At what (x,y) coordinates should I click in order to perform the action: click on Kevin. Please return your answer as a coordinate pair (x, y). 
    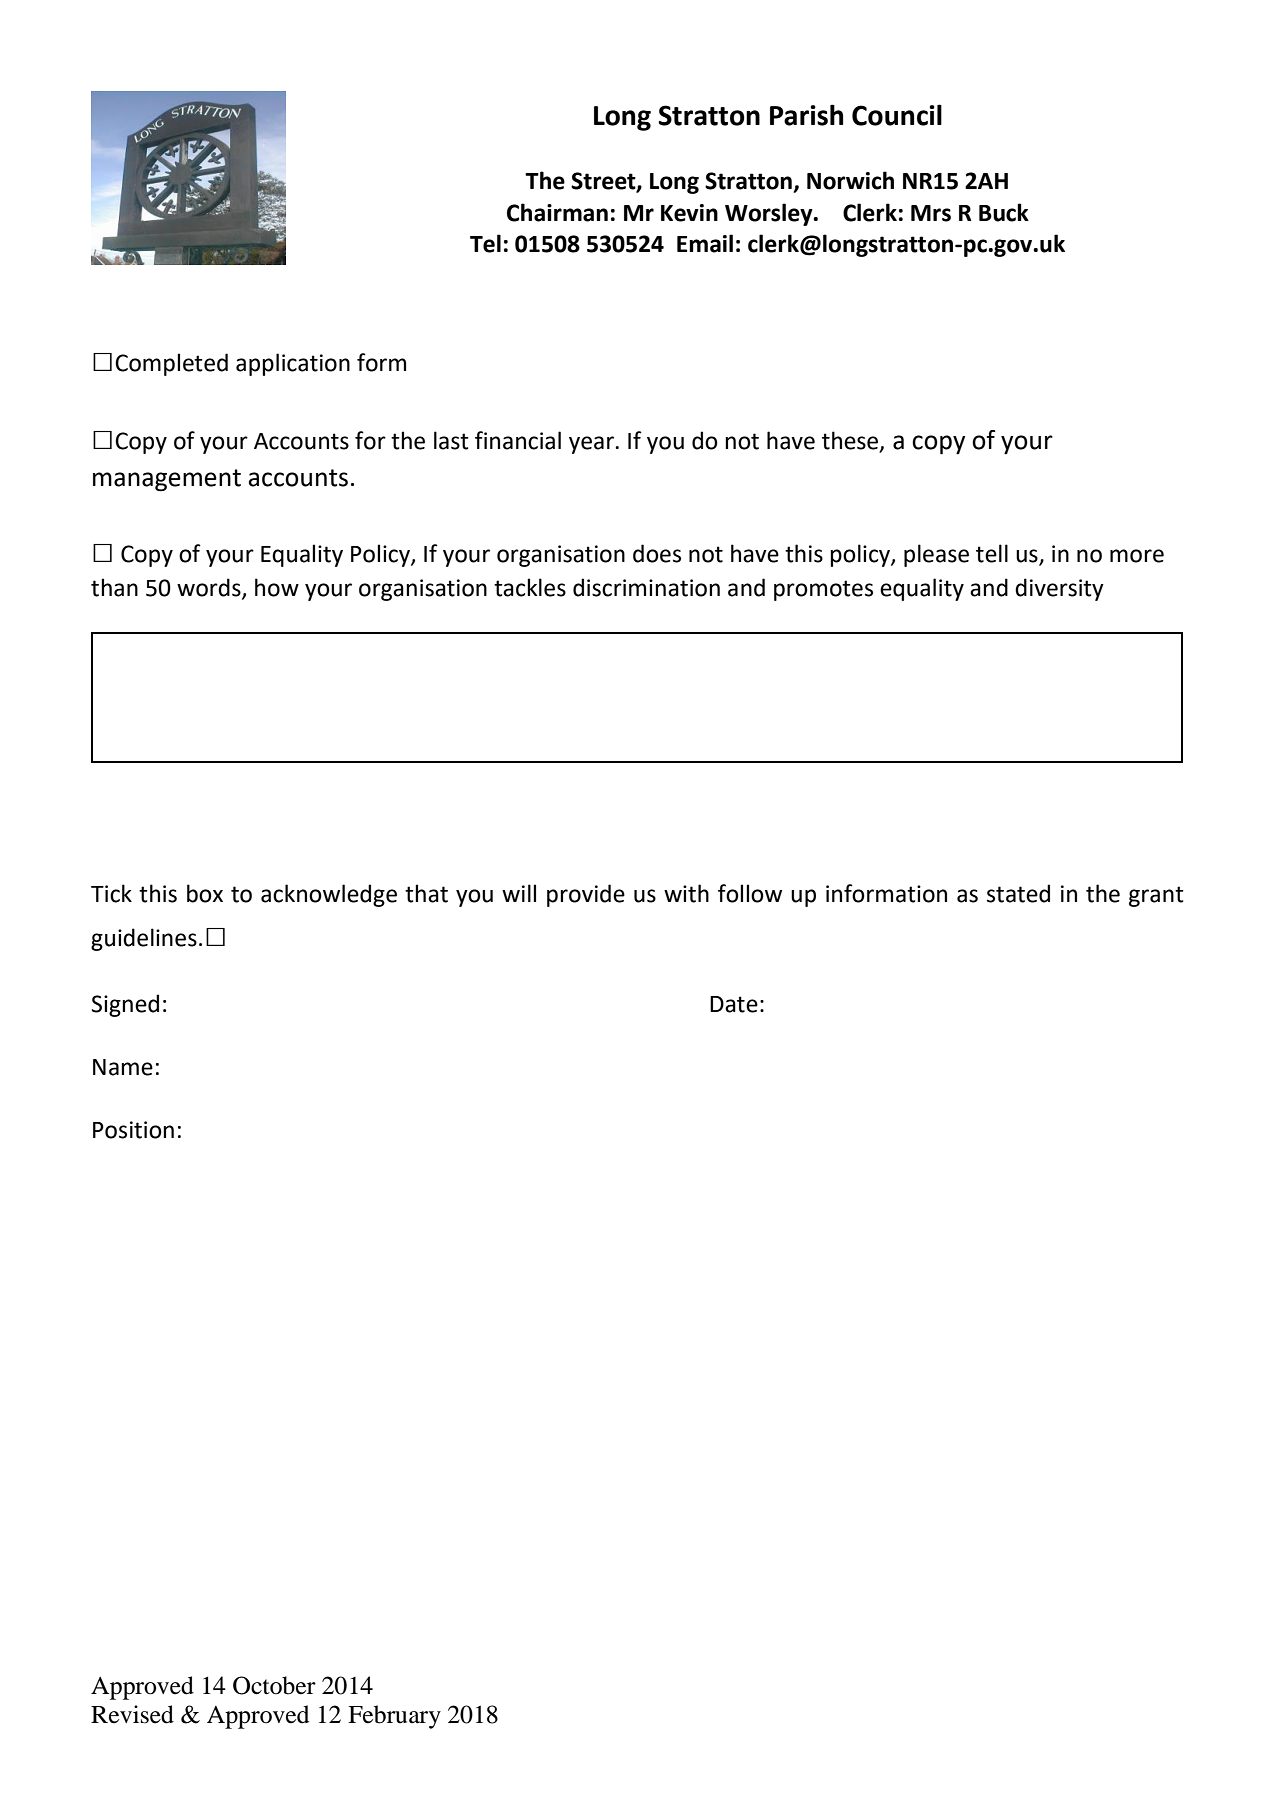
    Looking at the image, I should click on (689, 213).
